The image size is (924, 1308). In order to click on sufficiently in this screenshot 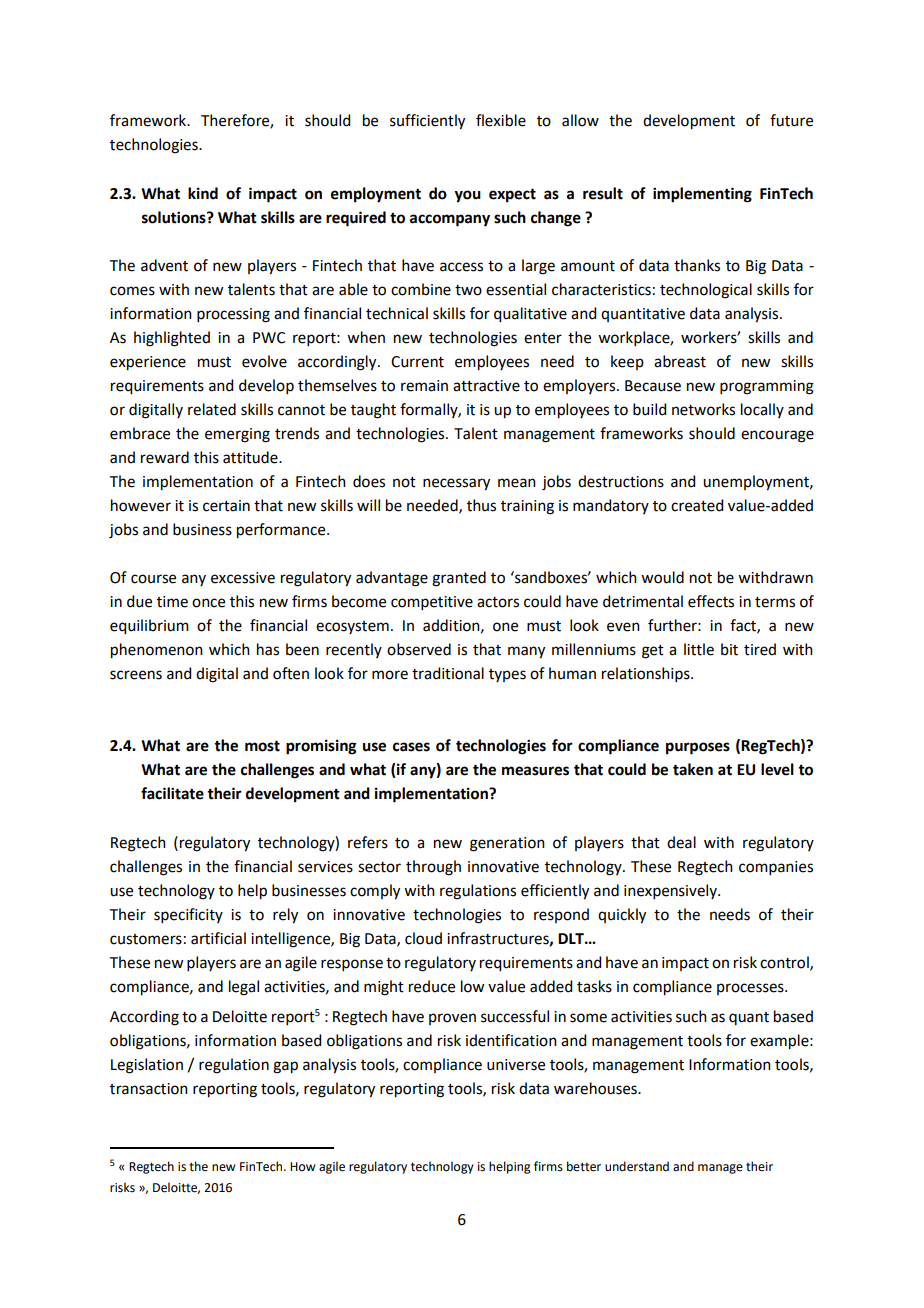, I will do `click(427, 122)`.
